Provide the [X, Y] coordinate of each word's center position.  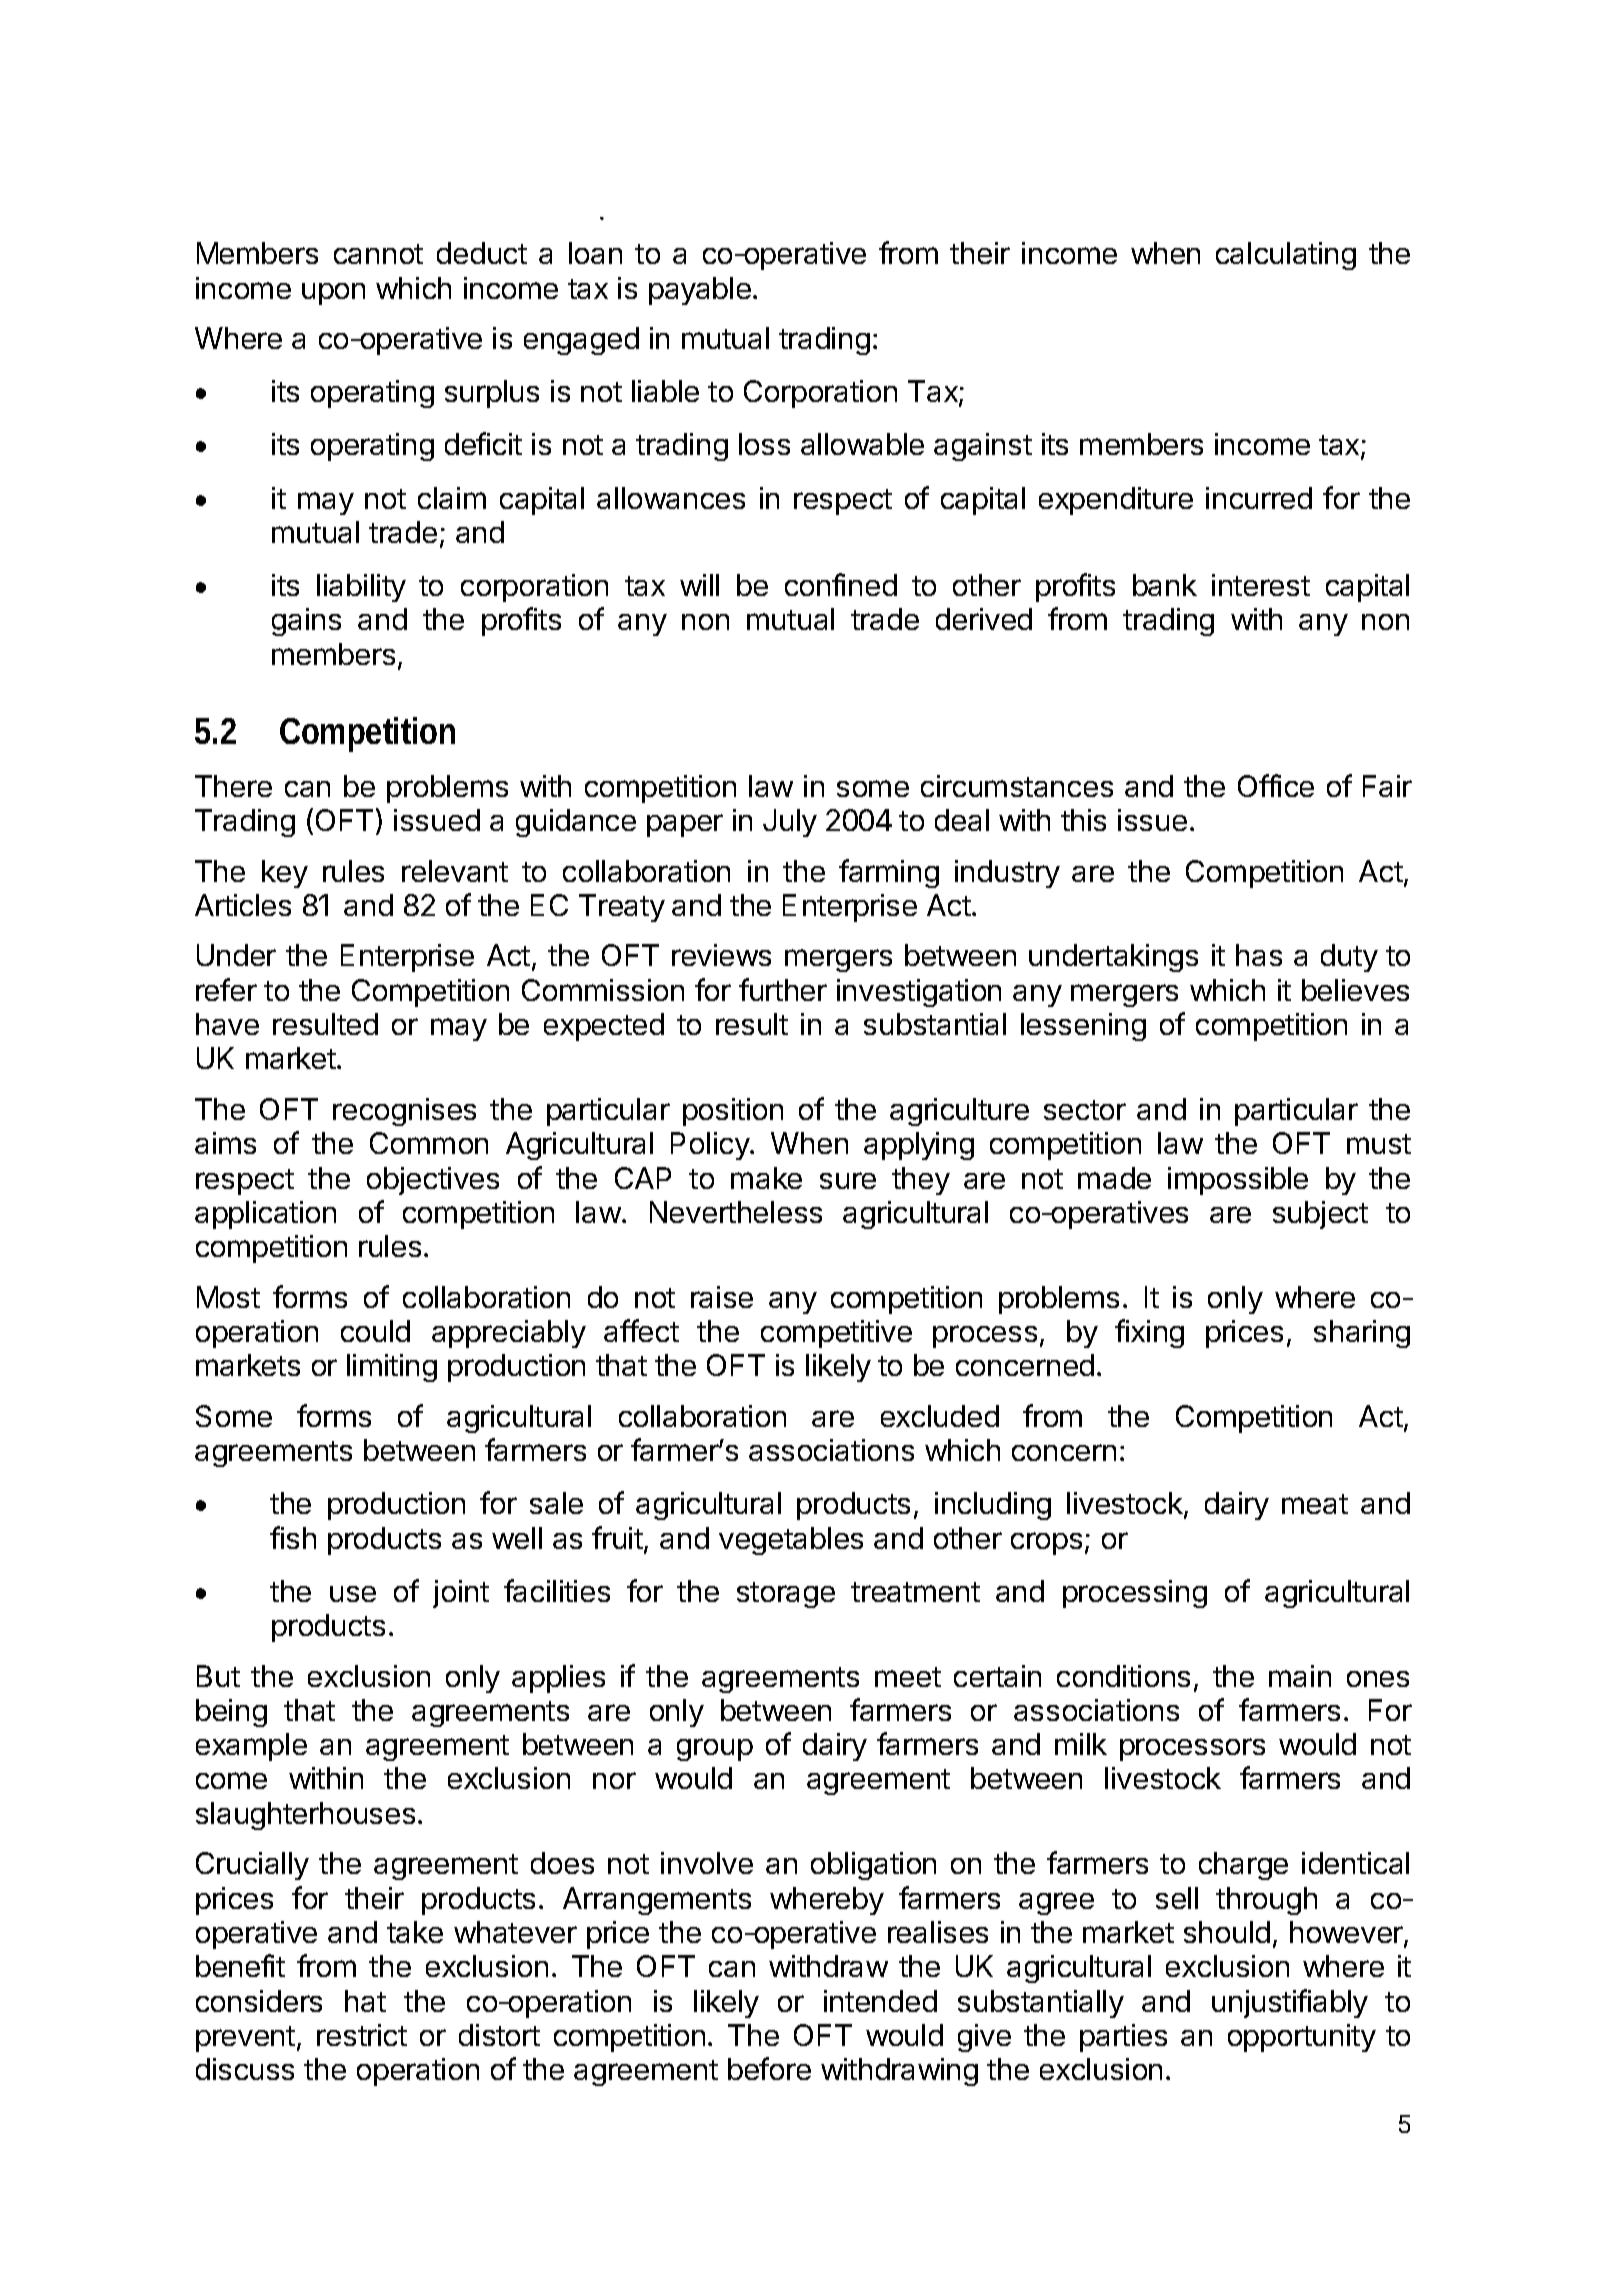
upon [333, 294]
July [790, 823]
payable [700, 291]
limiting [392, 1368]
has [1259, 955]
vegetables [791, 1541]
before [769, 2068]
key [285, 874]
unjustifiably [1290, 2003]
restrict [362, 2035]
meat [1315, 1504]
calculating [1286, 256]
